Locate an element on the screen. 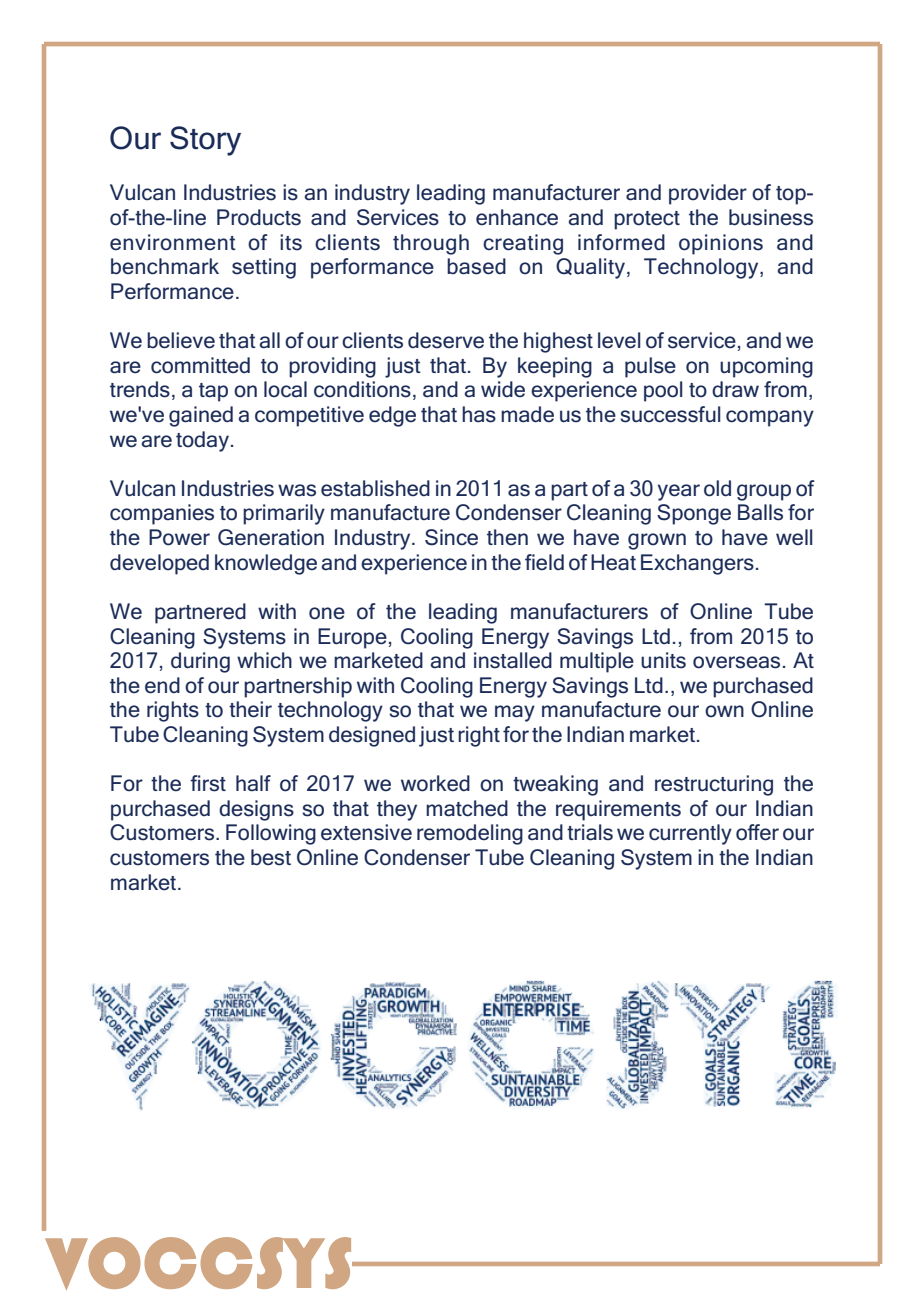 Image resolution: width=924 pixels, height=1308 pixels. wide is located at coordinates (503, 389).
